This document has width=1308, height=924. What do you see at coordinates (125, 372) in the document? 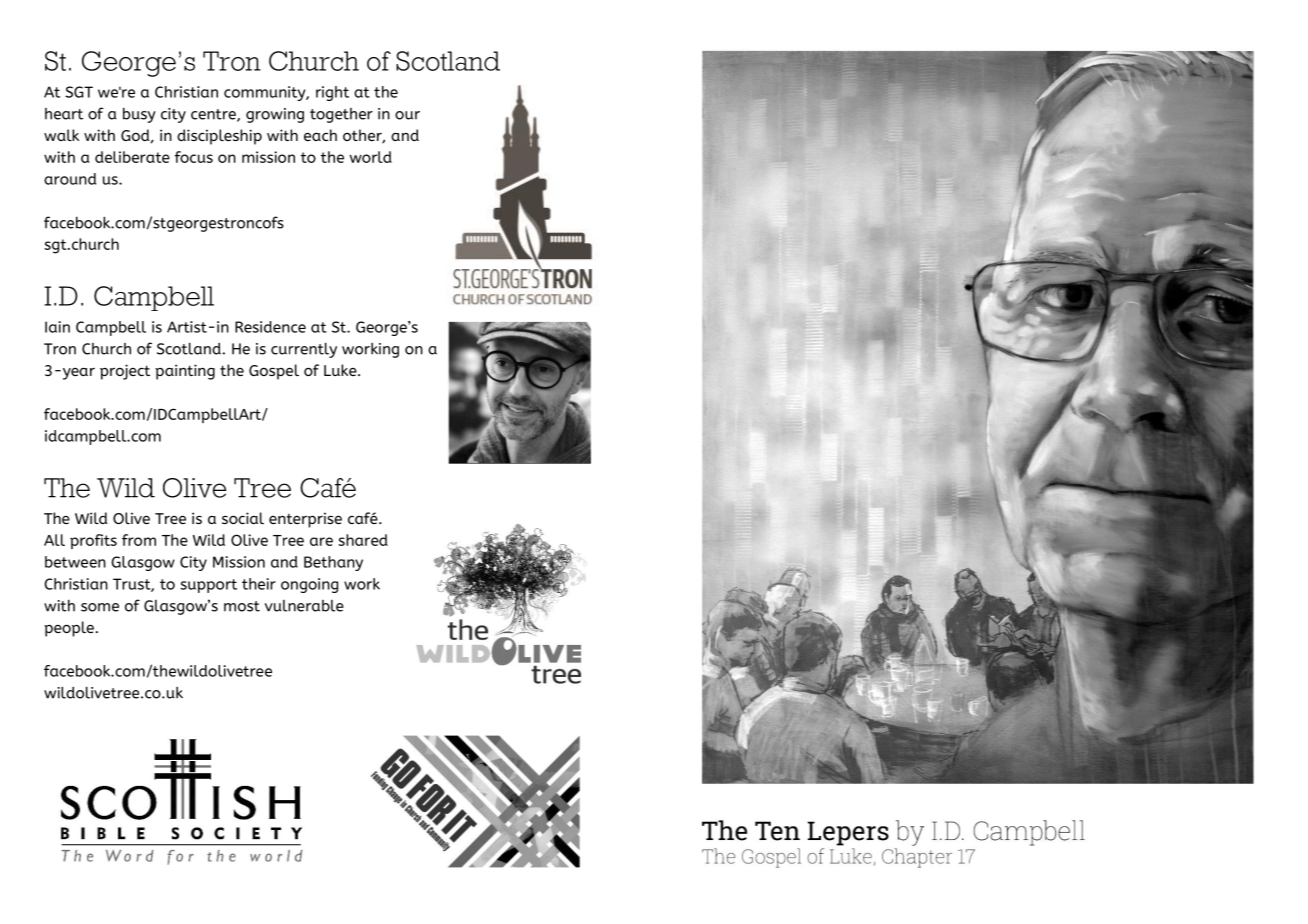
I see `project` at bounding box center [125, 372].
